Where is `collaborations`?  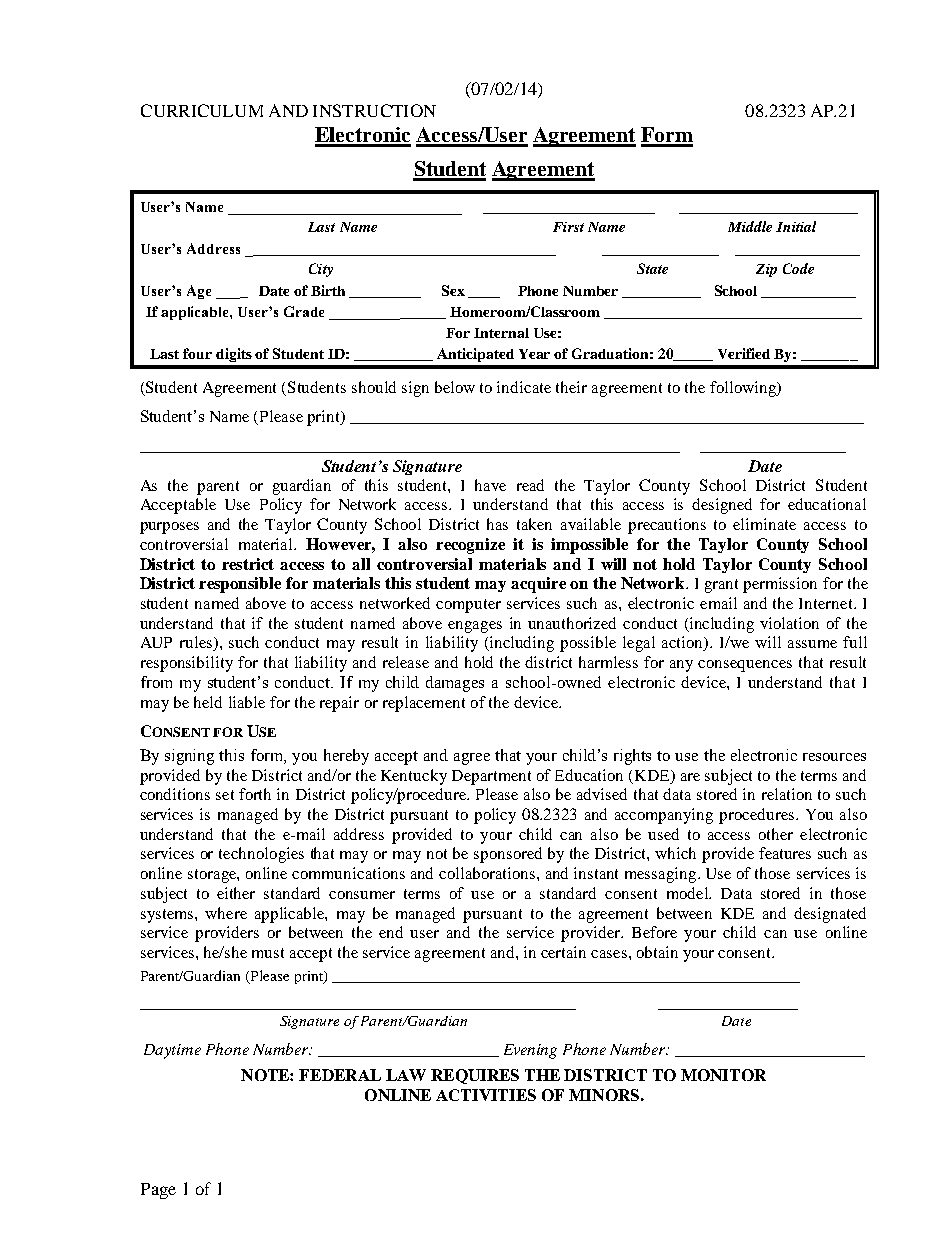
collaborations is located at coordinates (488, 873).
